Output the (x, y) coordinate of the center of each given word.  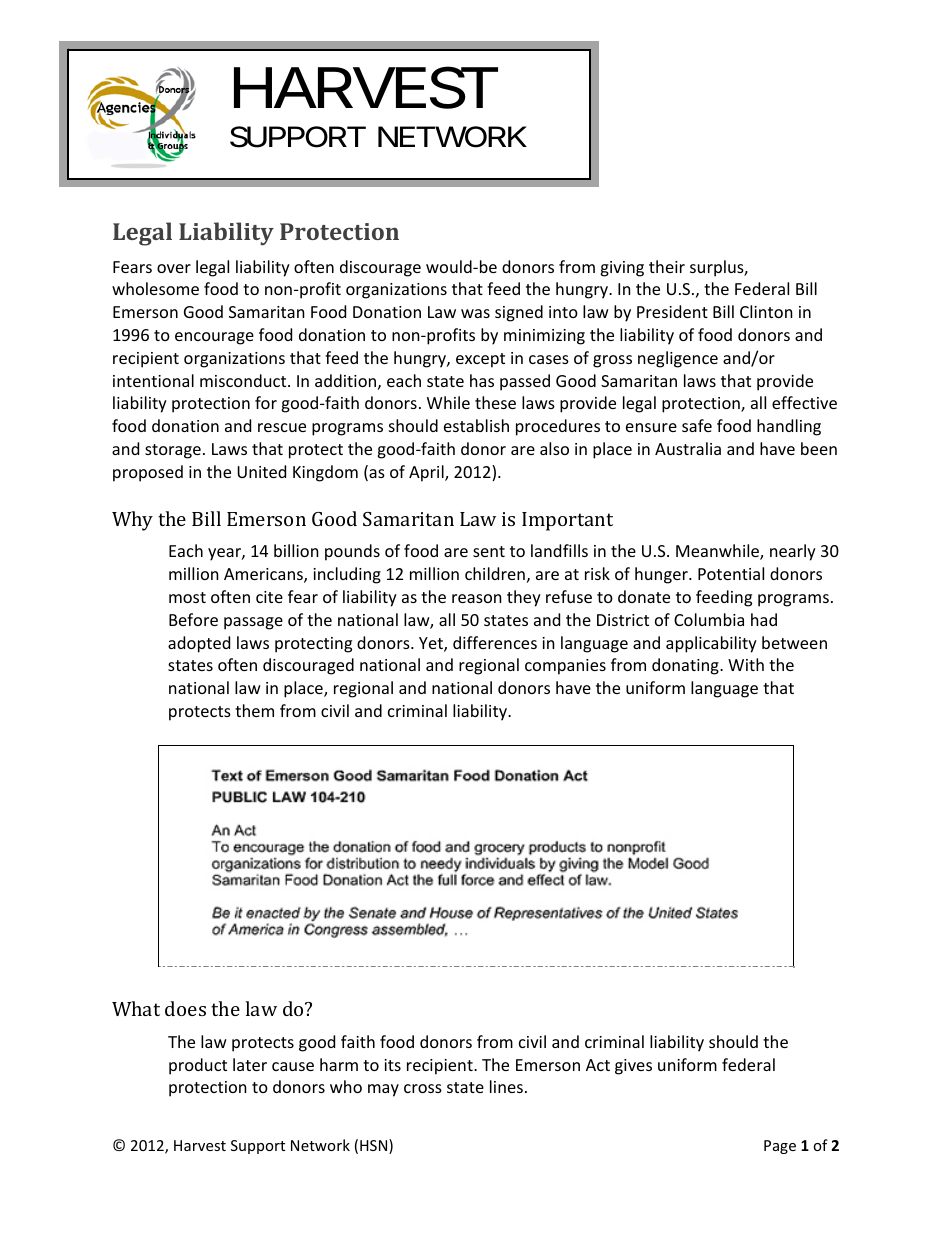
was (475, 313)
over (174, 268)
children (495, 573)
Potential (731, 573)
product (198, 1066)
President (672, 311)
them (254, 710)
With (746, 664)
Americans (264, 575)
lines (506, 1086)
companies (565, 667)
